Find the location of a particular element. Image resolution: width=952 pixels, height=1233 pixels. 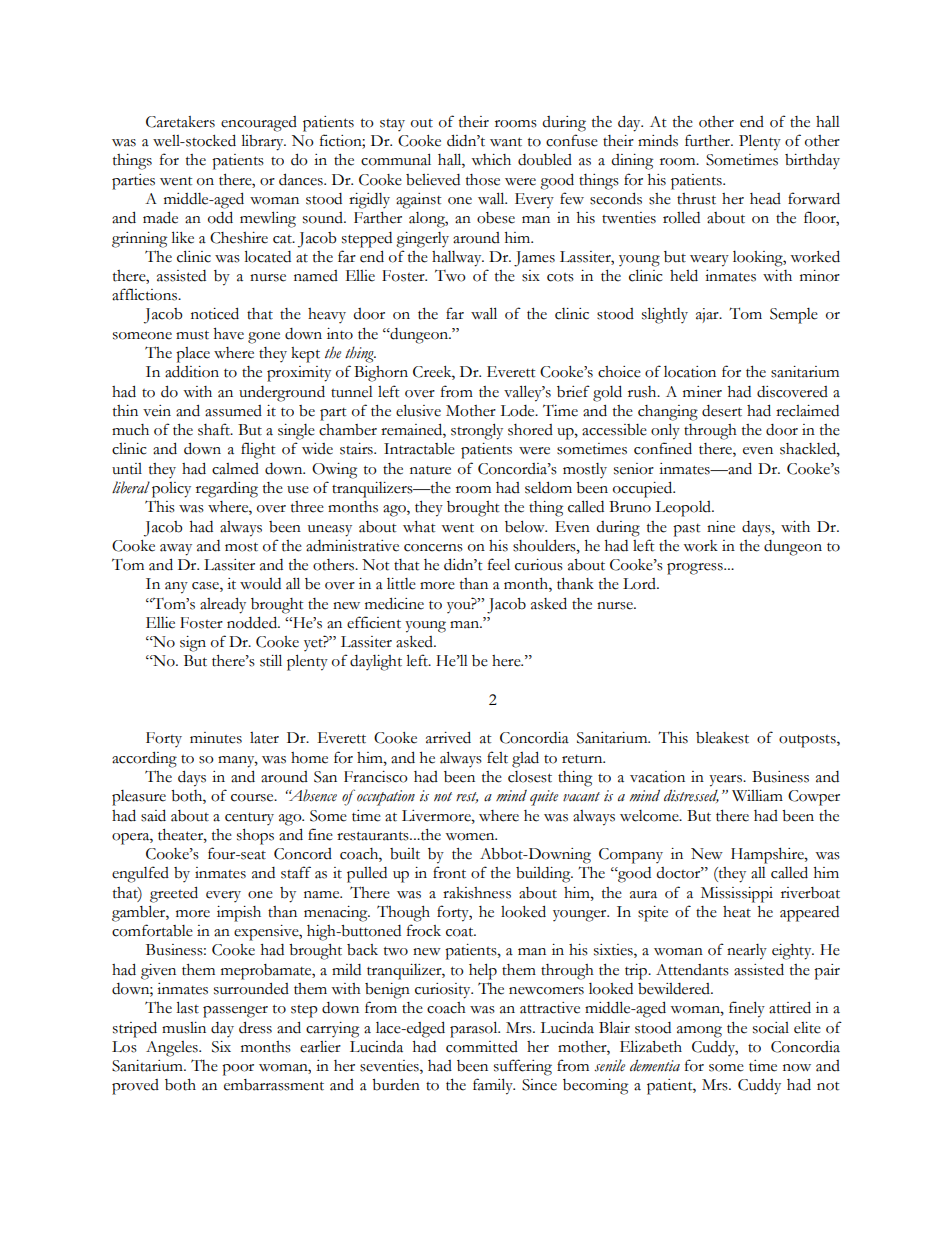

Caretakers is located at coordinates (180, 122).
